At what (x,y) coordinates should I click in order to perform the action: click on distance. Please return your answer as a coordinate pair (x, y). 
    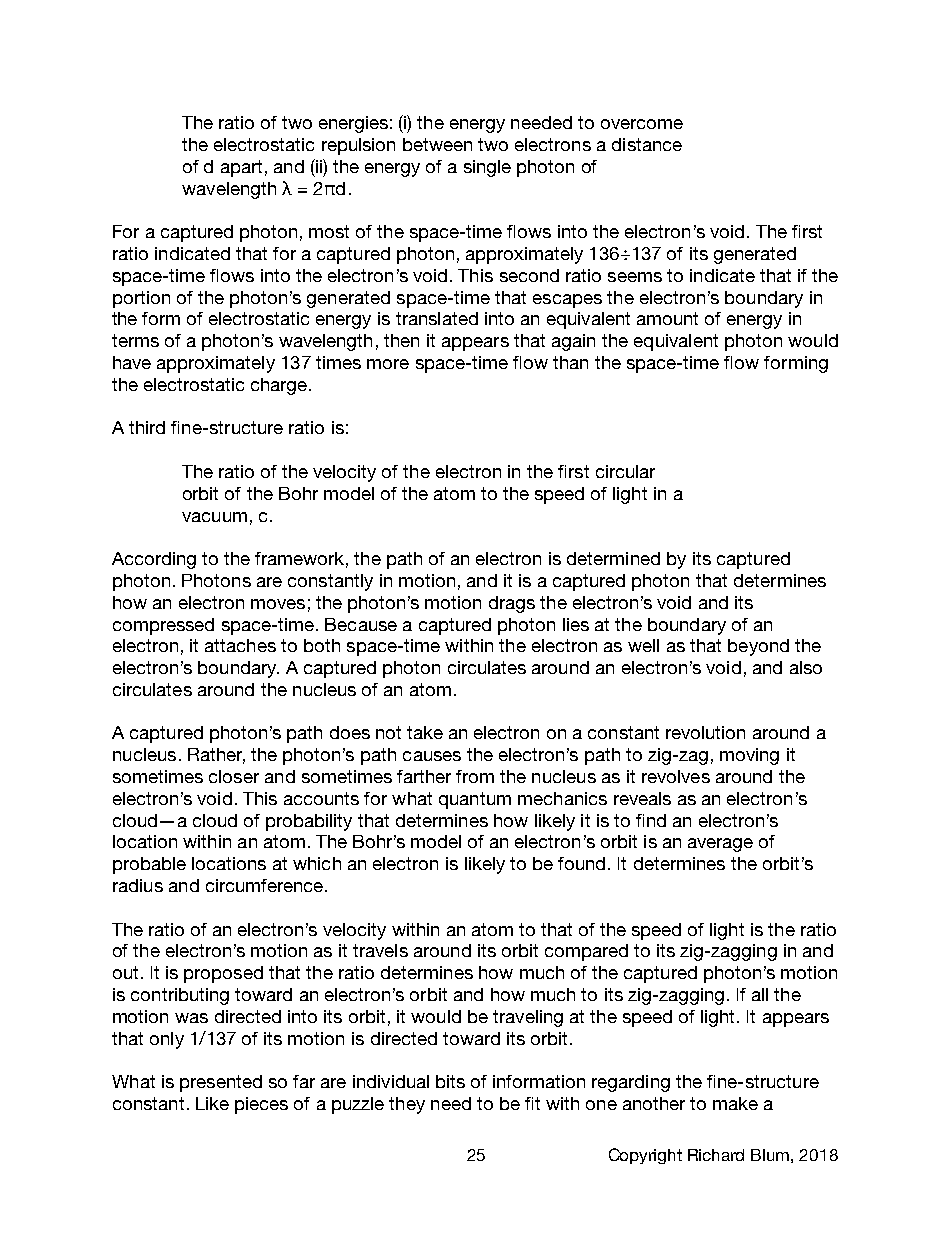
    Looking at the image, I should click on (647, 144).
